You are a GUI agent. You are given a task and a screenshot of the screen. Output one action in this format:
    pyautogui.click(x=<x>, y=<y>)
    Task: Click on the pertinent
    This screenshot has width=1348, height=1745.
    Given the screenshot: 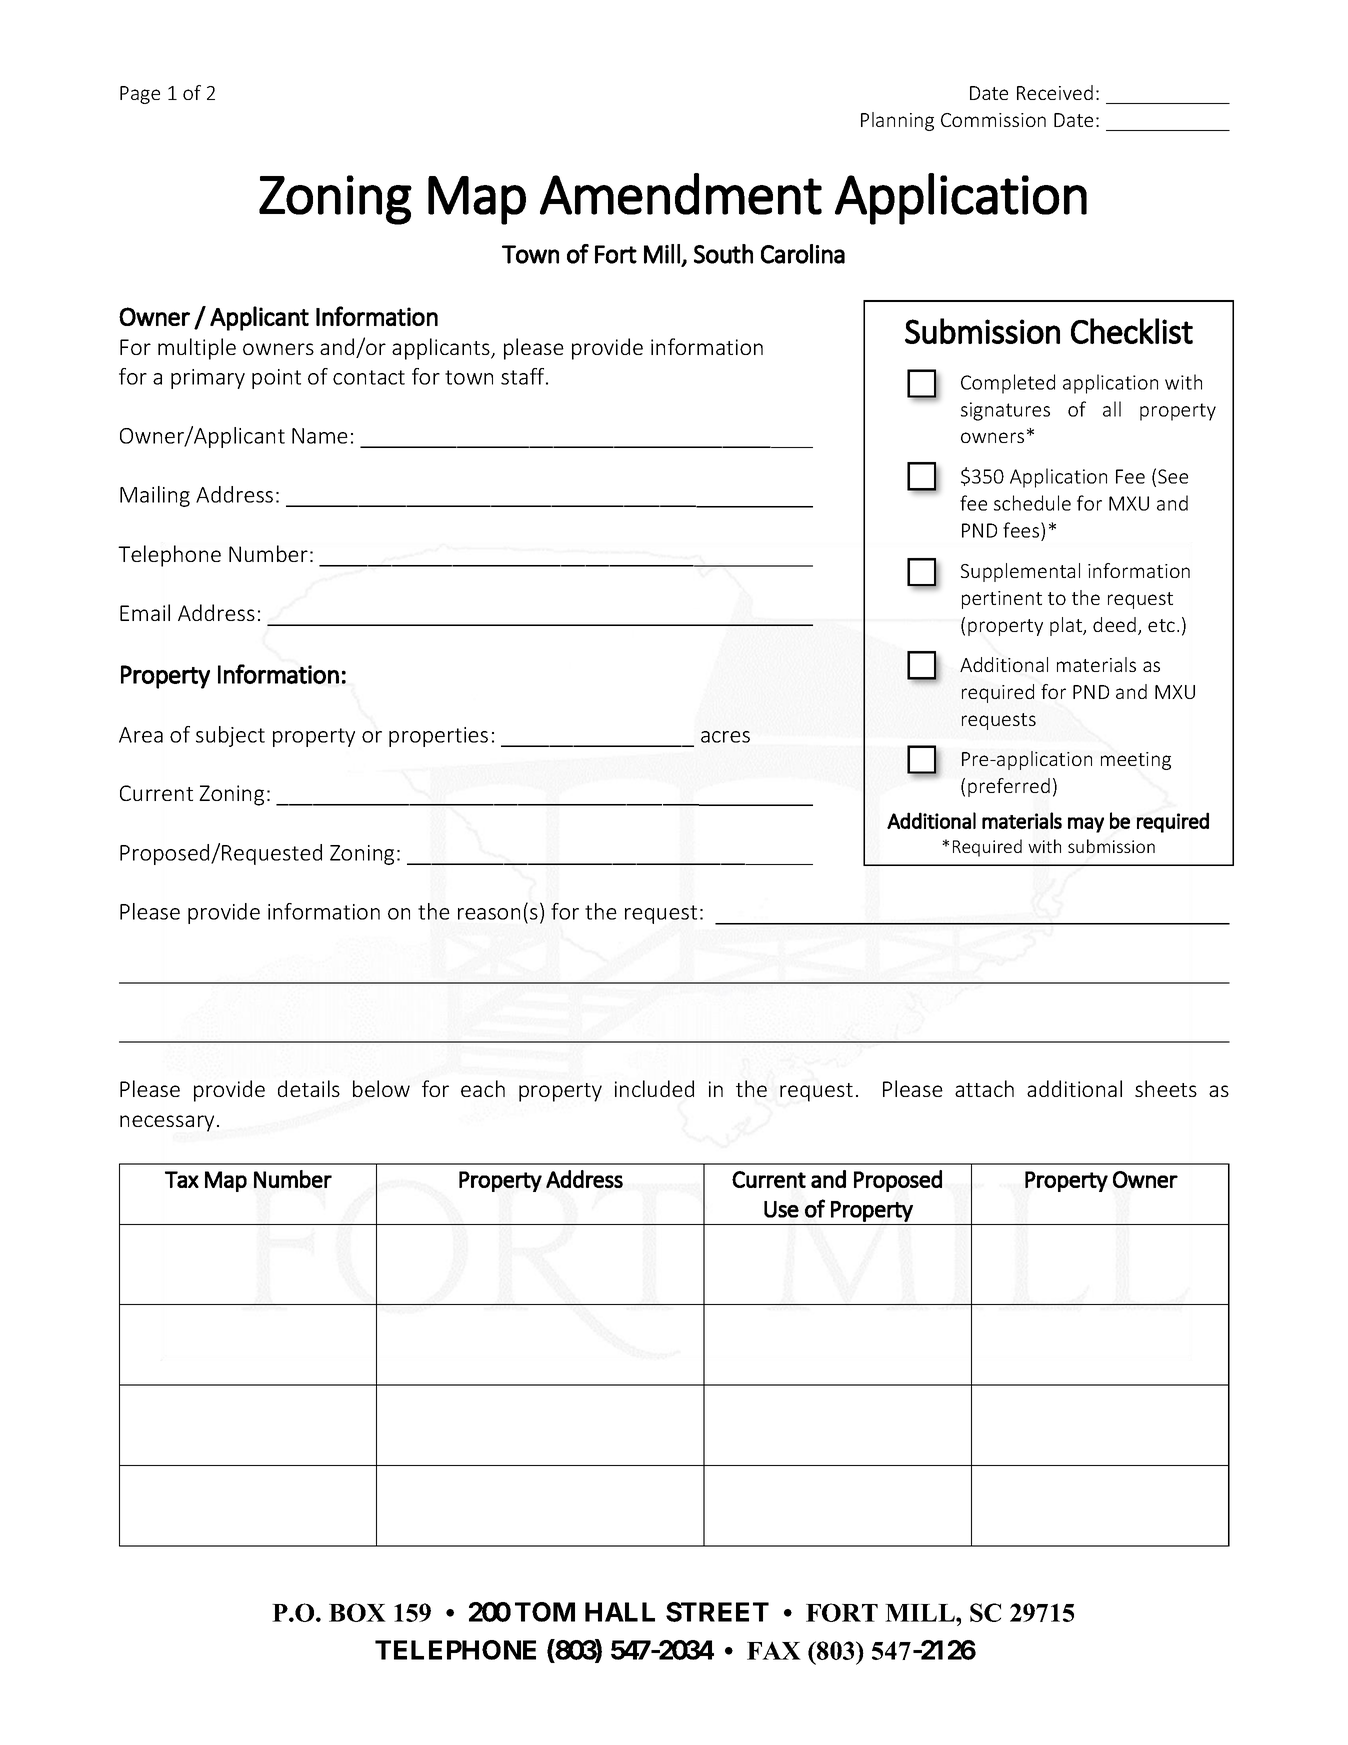 What is the action you would take?
    pyautogui.click(x=1002, y=600)
